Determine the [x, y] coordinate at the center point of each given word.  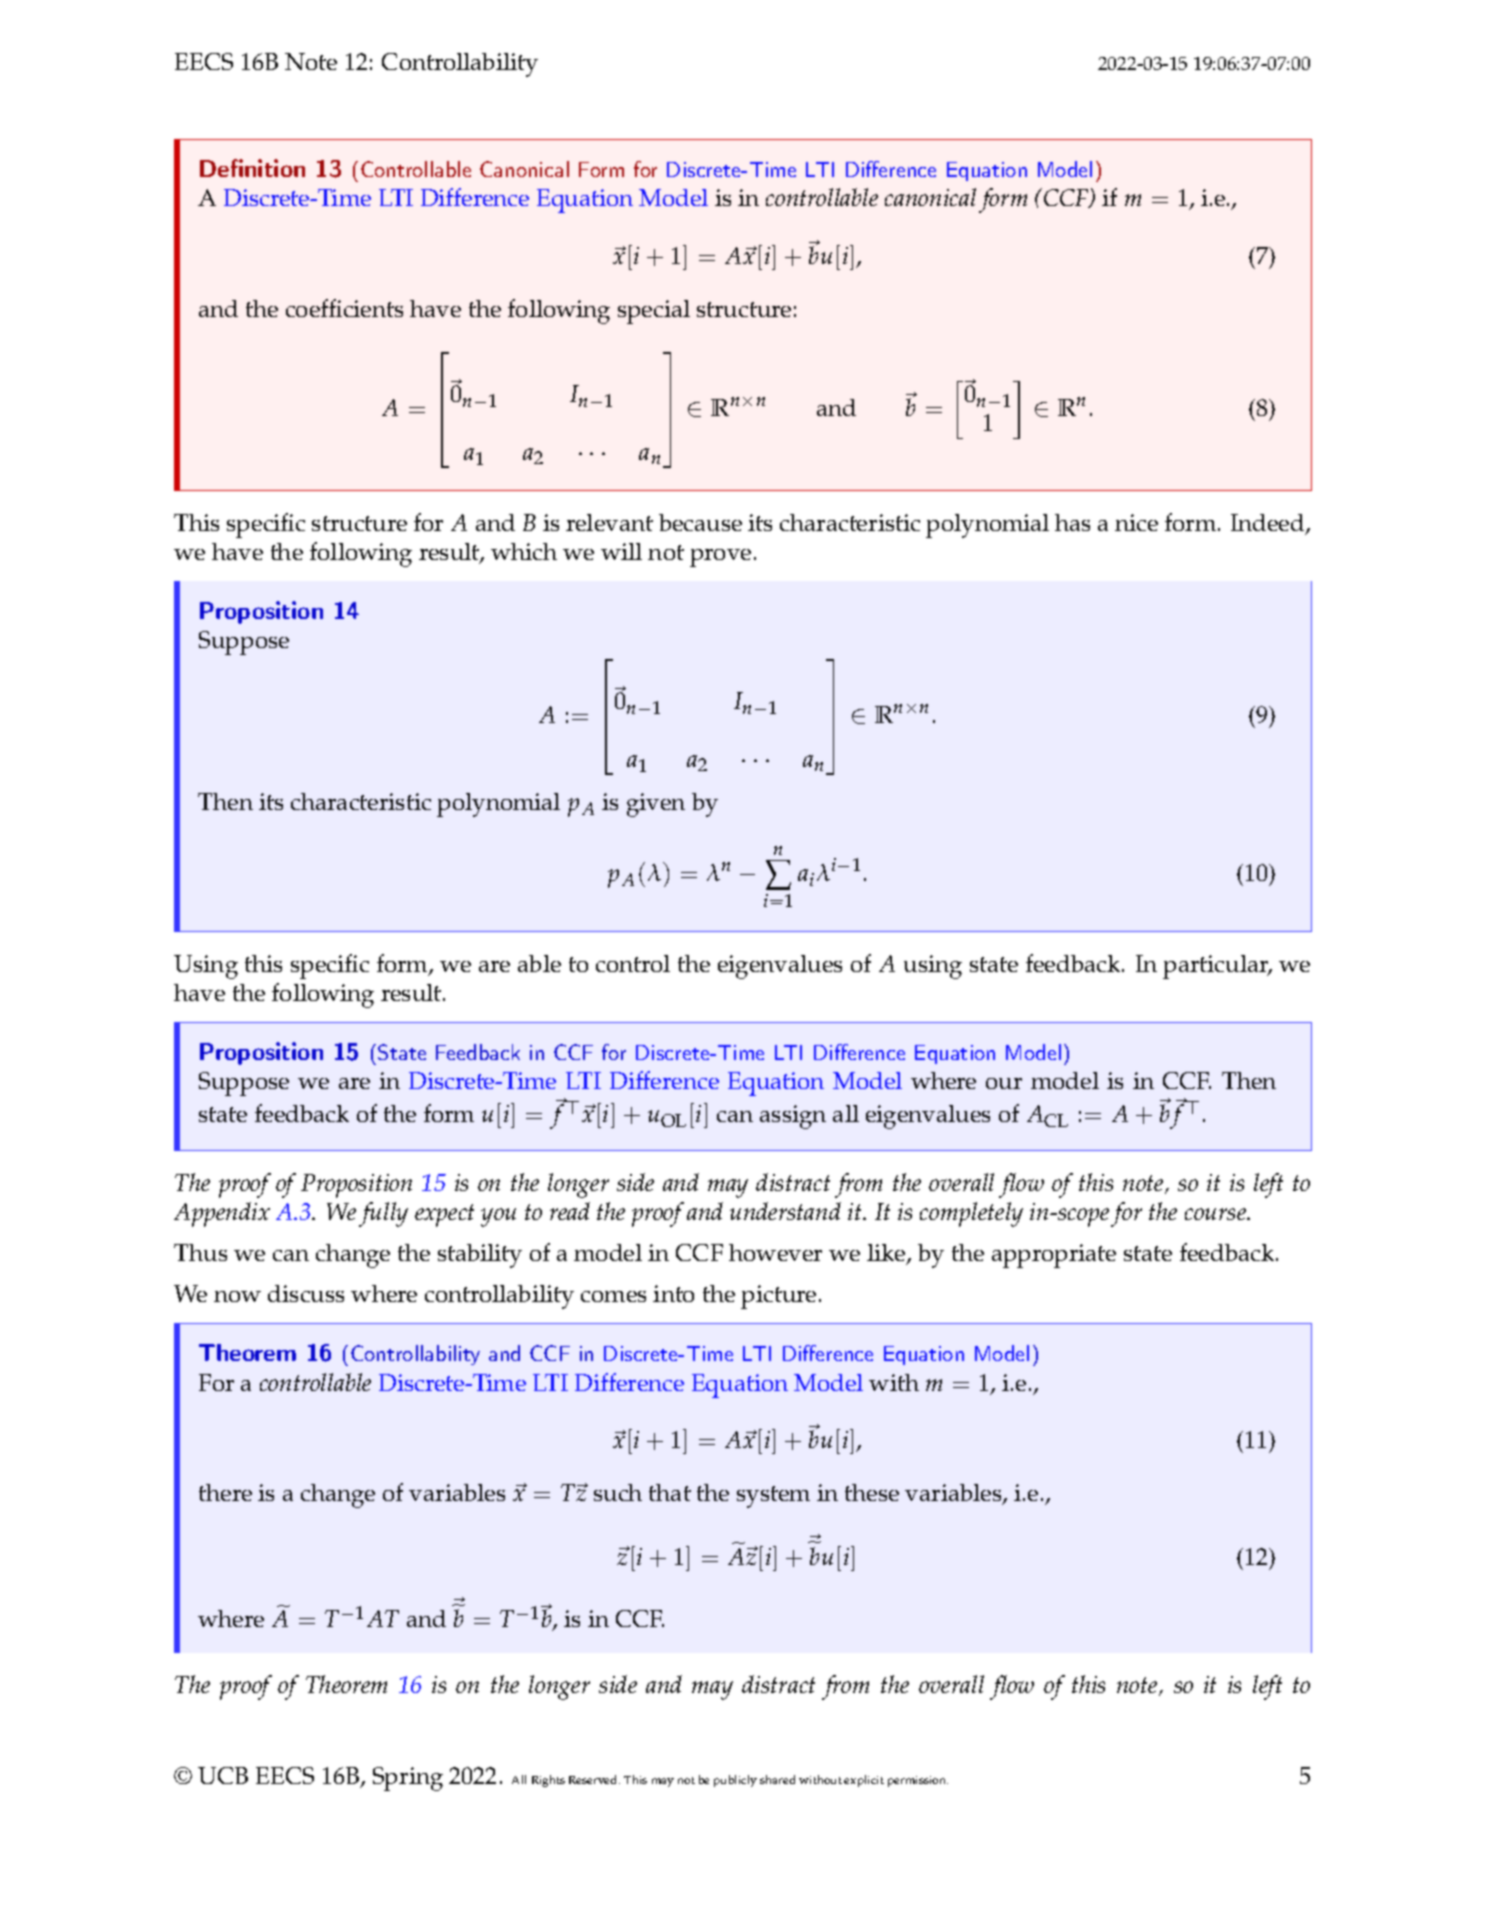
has [1072, 522]
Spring [408, 1779]
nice [1136, 522]
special [654, 312]
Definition [252, 168]
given [656, 805]
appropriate [1054, 1256]
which [524, 551]
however [775, 1252]
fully [383, 1214]
